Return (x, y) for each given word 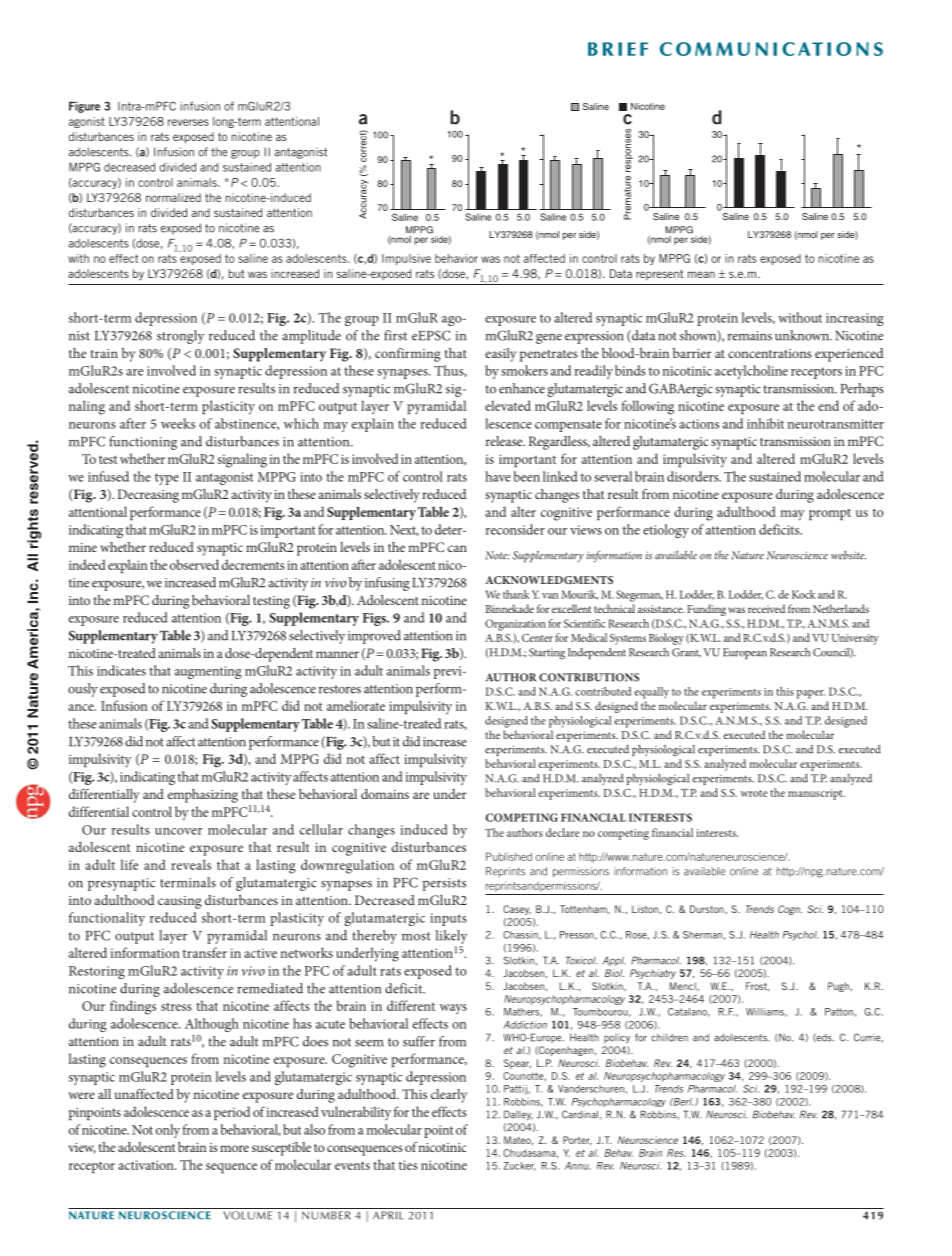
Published (509, 856)
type (167, 479)
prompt (830, 514)
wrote (753, 793)
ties (408, 1165)
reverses (188, 122)
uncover (179, 831)
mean (701, 274)
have (498, 476)
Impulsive (406, 259)
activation (147, 1165)
